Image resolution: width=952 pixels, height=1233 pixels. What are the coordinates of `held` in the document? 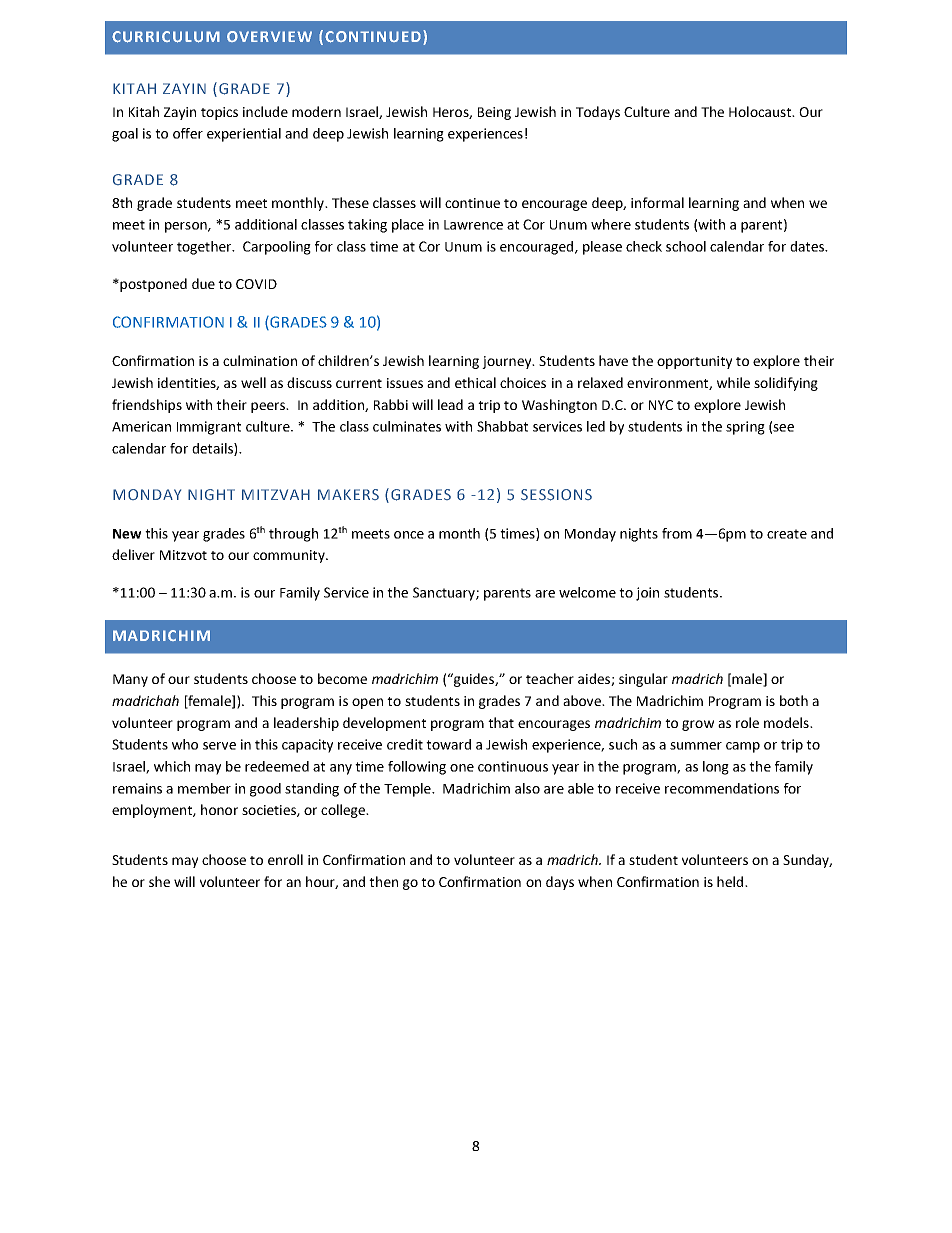 It's located at (731, 881).
